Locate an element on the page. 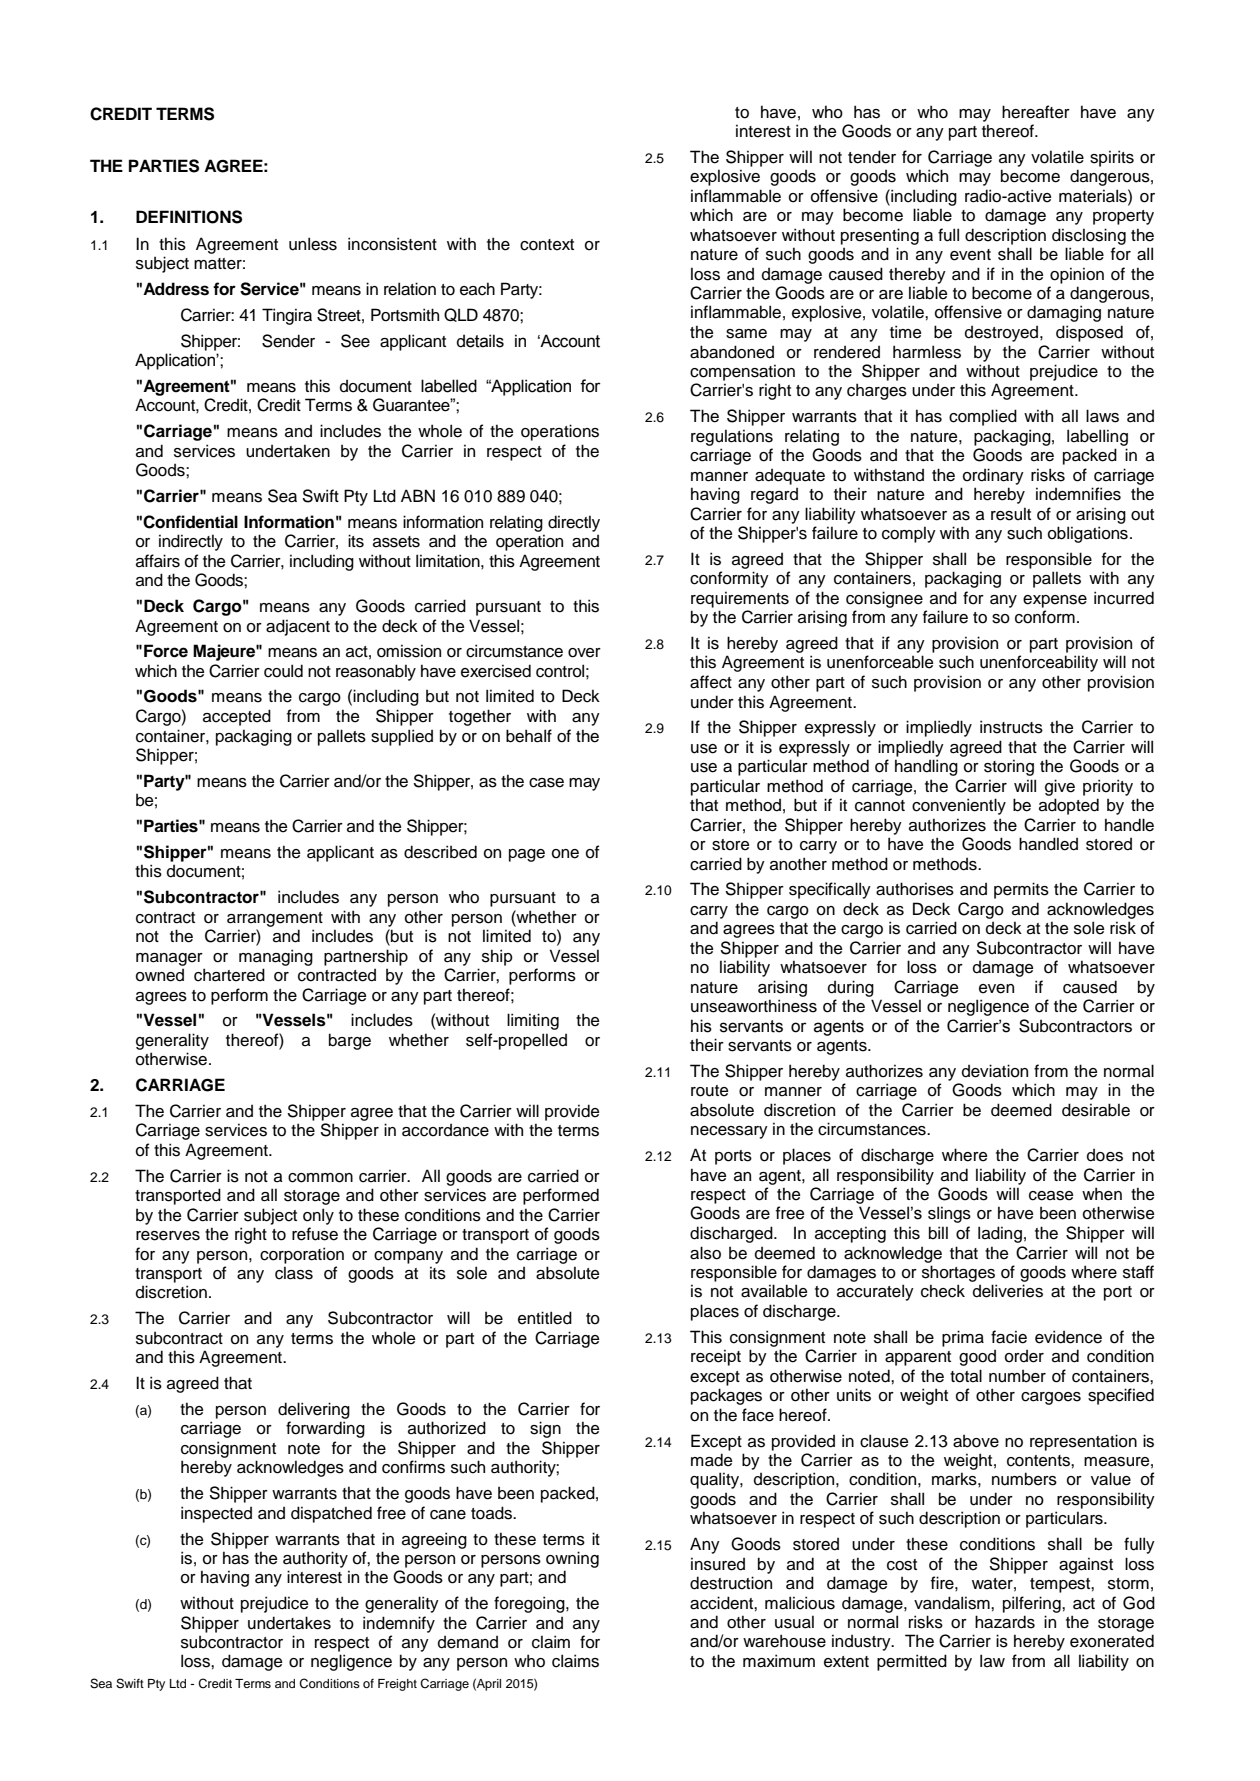 This document has width=1260, height=1781. desirable is located at coordinates (1096, 1110).
